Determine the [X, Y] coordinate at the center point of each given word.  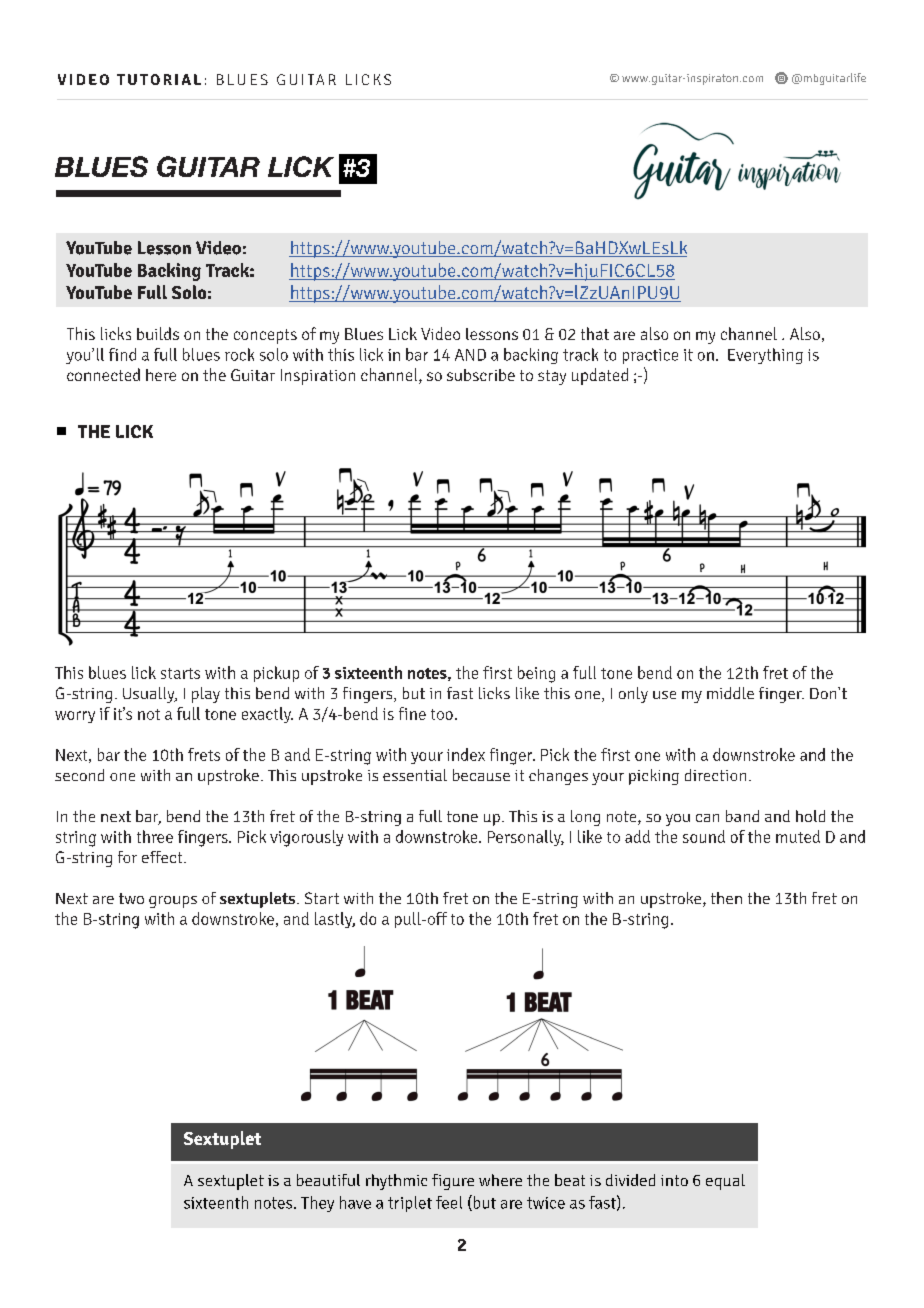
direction [715, 775]
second [79, 775]
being [536, 674]
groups [173, 902]
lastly [335, 920]
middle [730, 693]
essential [415, 775]
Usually [150, 695]
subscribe [481, 375]
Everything [765, 356]
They [317, 1204]
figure [453, 1182]
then [726, 898]
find [122, 354]
